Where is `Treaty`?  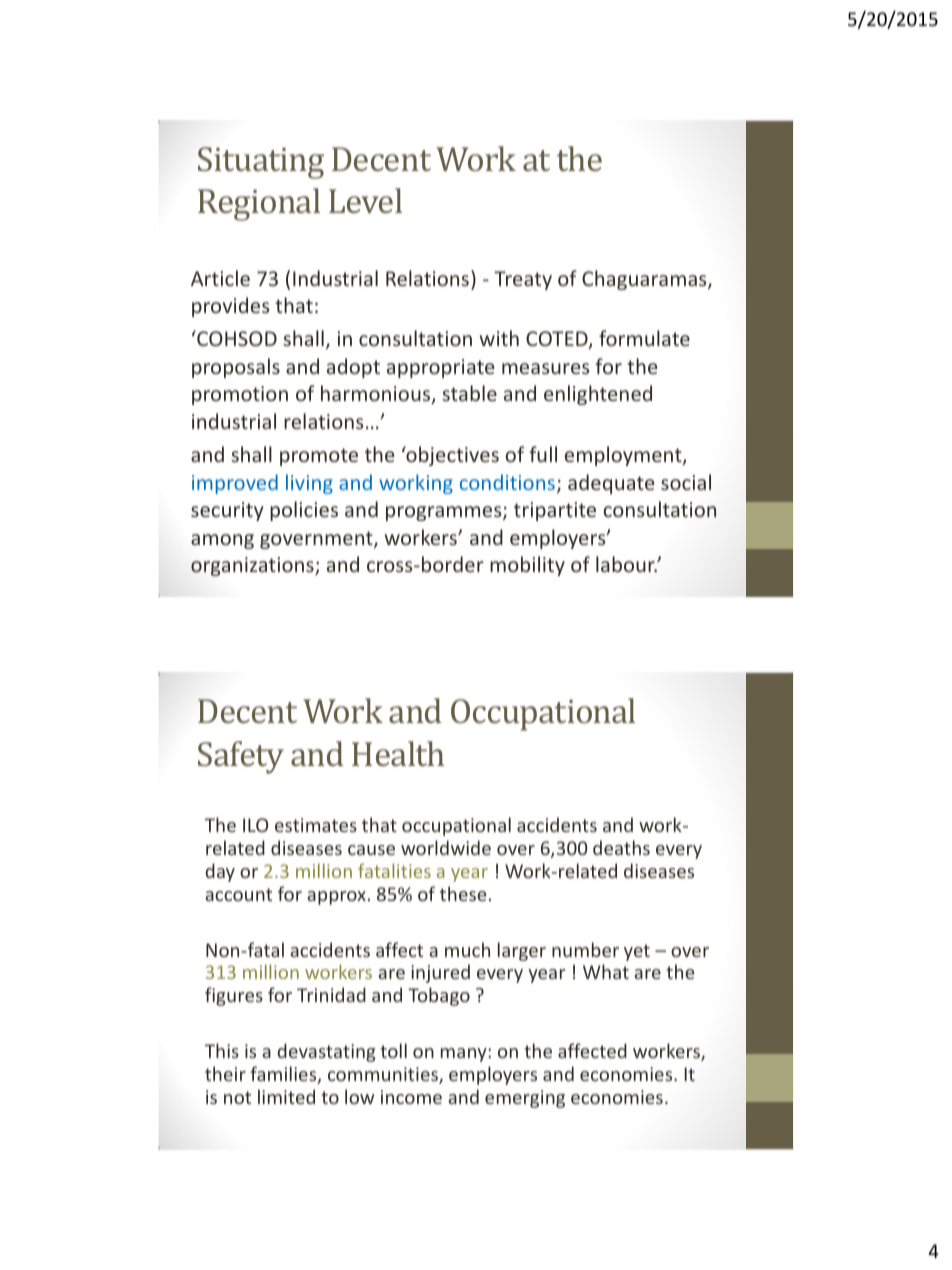
Treaty is located at coordinates (523, 280).
